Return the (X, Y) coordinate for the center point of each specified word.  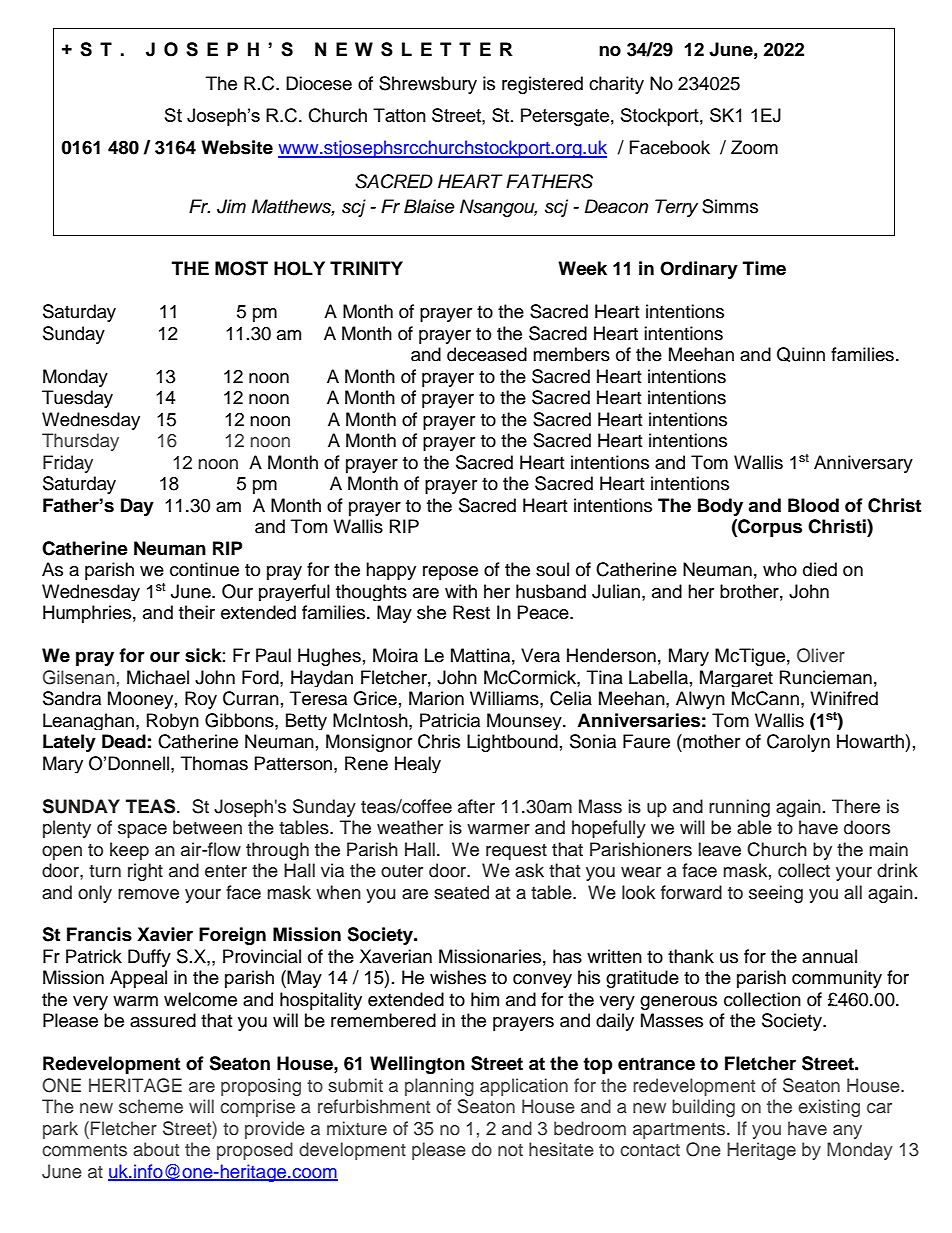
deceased (487, 354)
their (197, 612)
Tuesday (77, 399)
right (145, 872)
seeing (776, 894)
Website (237, 147)
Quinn (801, 354)
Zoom (754, 147)
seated (461, 892)
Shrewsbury (428, 85)
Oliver (821, 655)
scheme (151, 1106)
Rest (471, 612)
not (510, 1150)
